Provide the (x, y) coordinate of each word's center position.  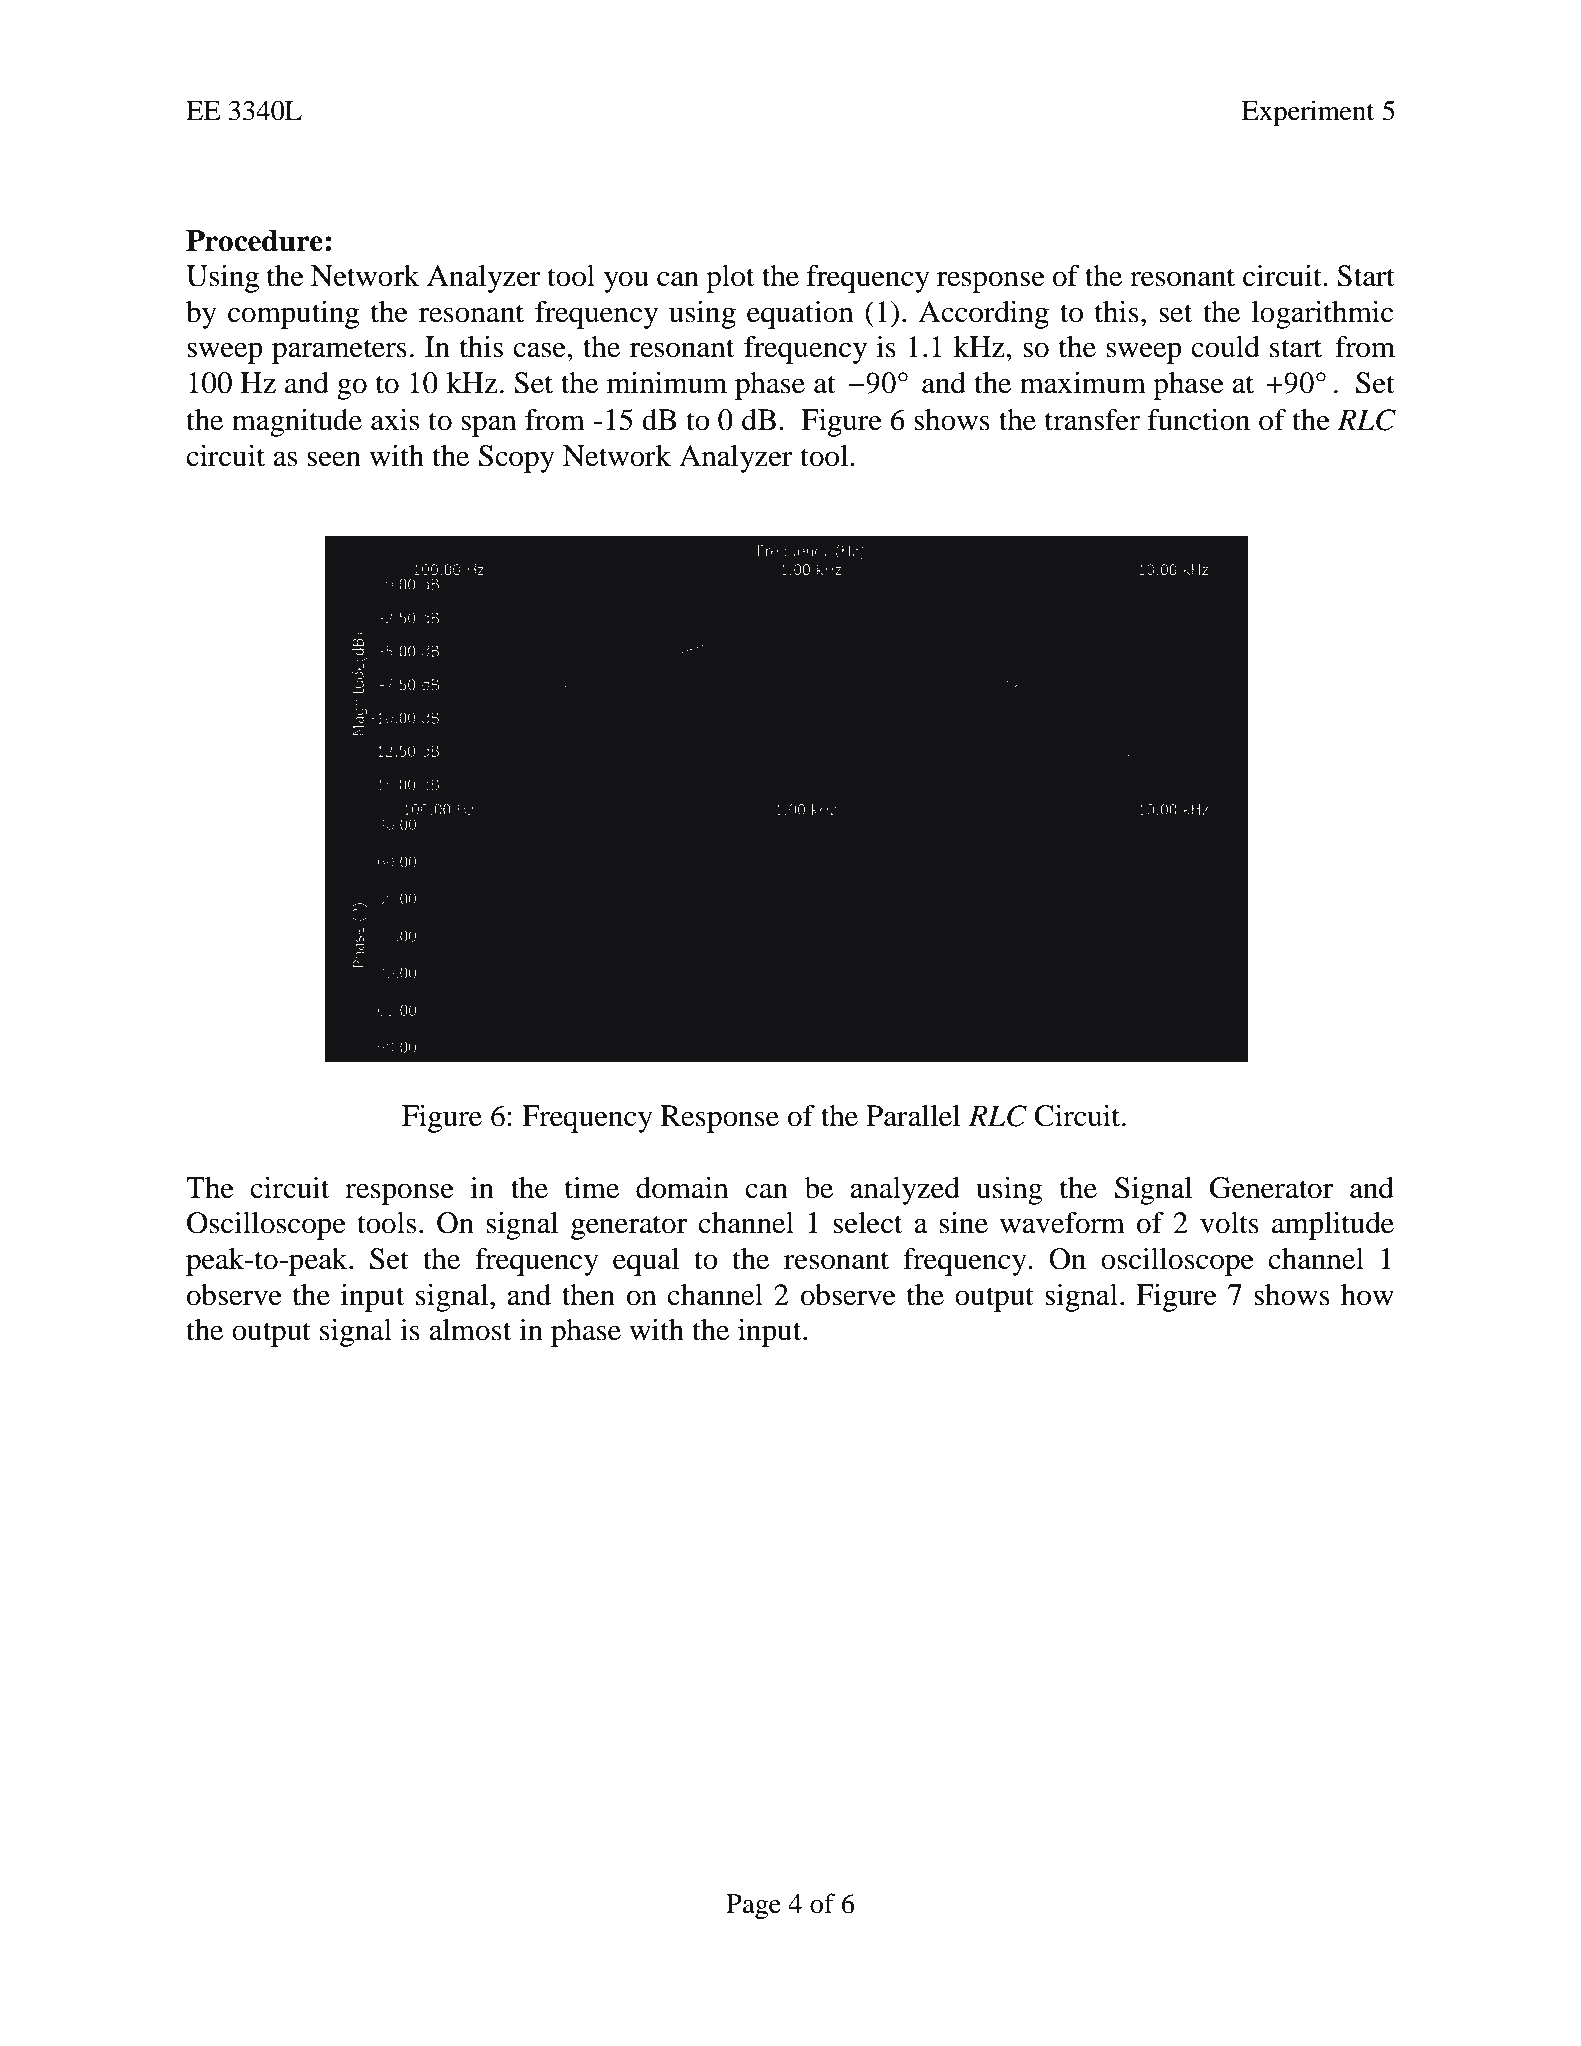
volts (1229, 1223)
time (592, 1188)
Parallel (913, 1116)
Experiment (1308, 113)
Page (753, 1907)
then (588, 1295)
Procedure (254, 241)
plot (730, 279)
